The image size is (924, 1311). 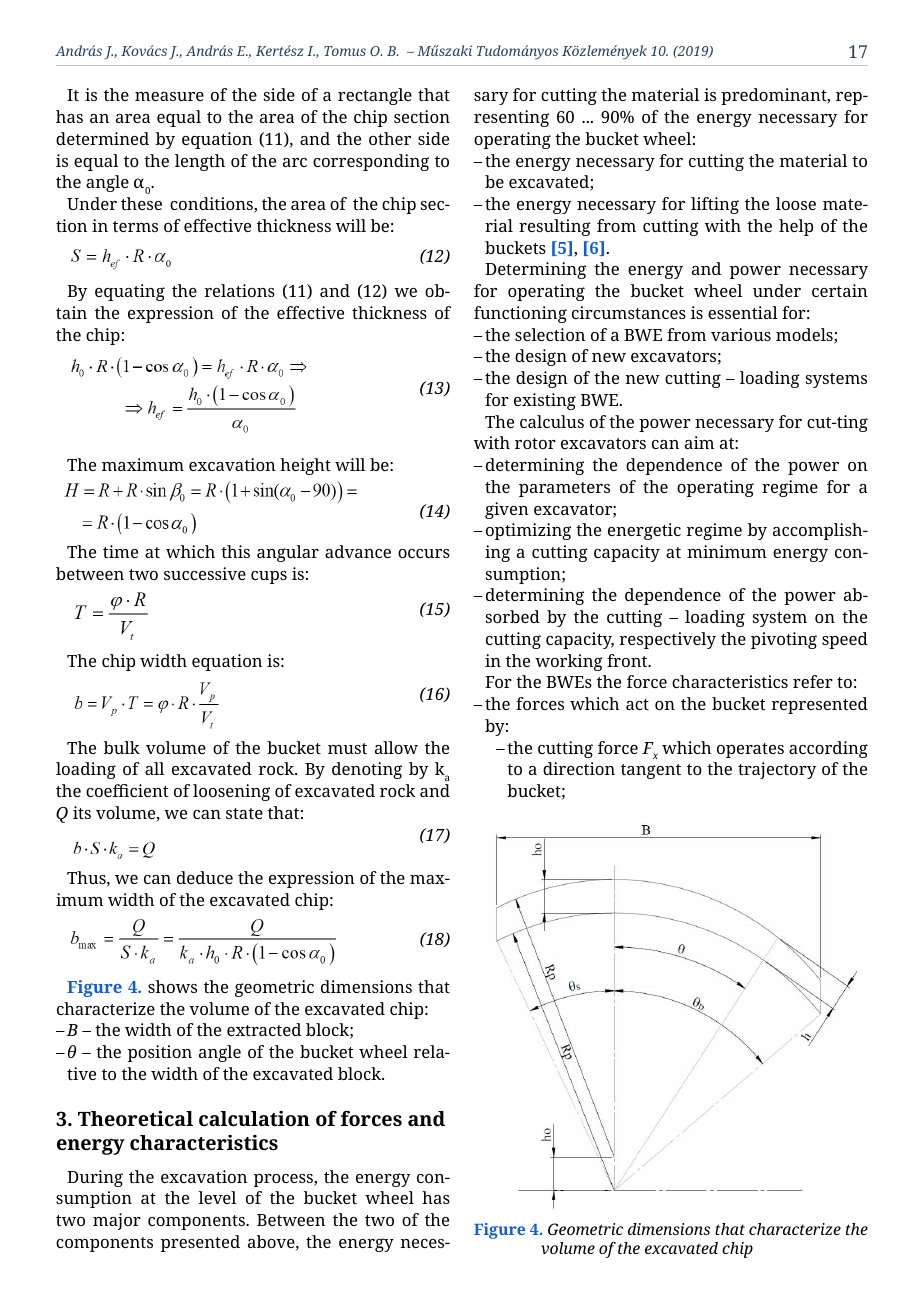 What do you see at coordinates (135, 1118) in the document?
I see `Theoretical` at bounding box center [135, 1118].
